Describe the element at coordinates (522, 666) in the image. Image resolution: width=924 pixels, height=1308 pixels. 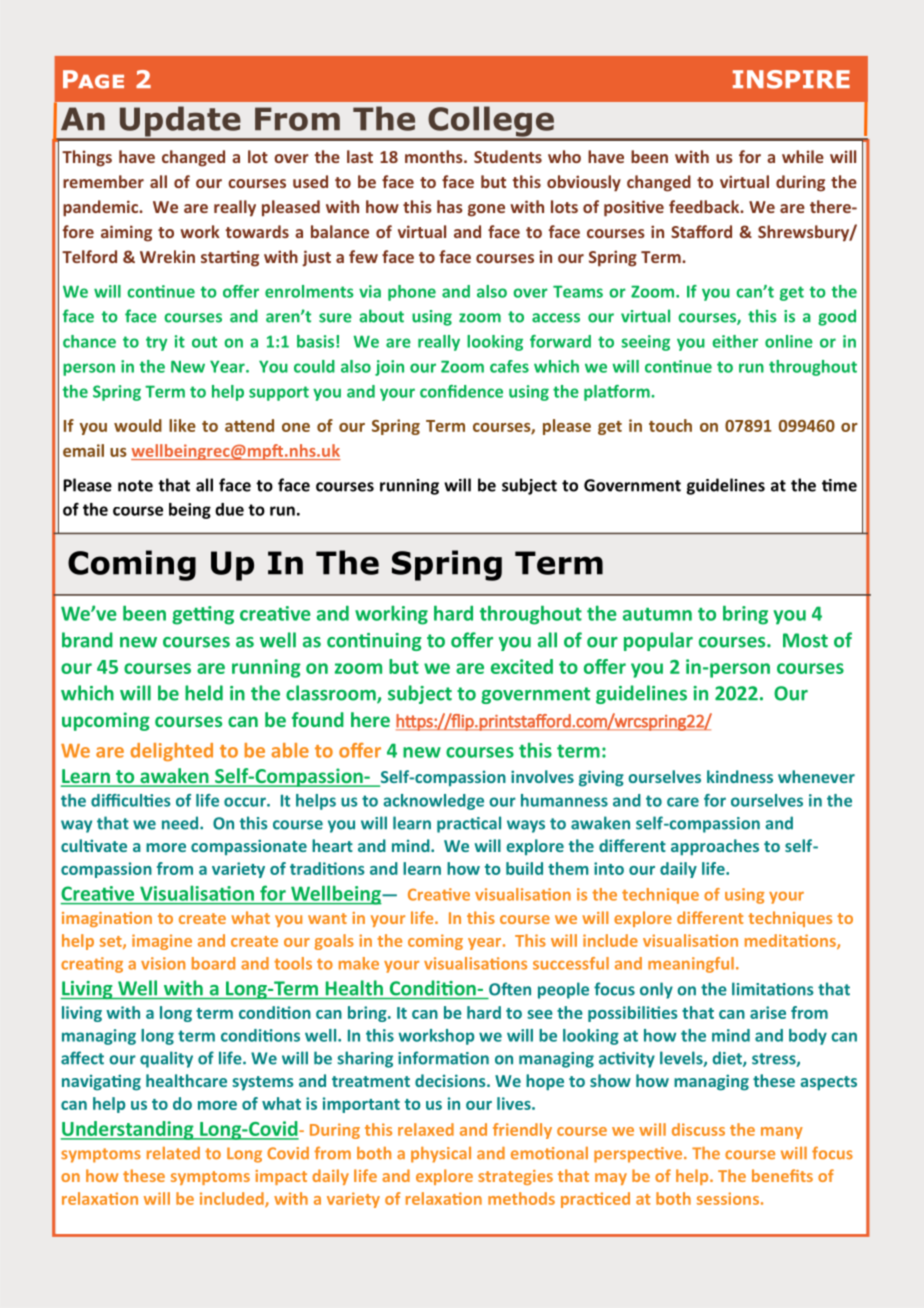
I see `excited` at that location.
